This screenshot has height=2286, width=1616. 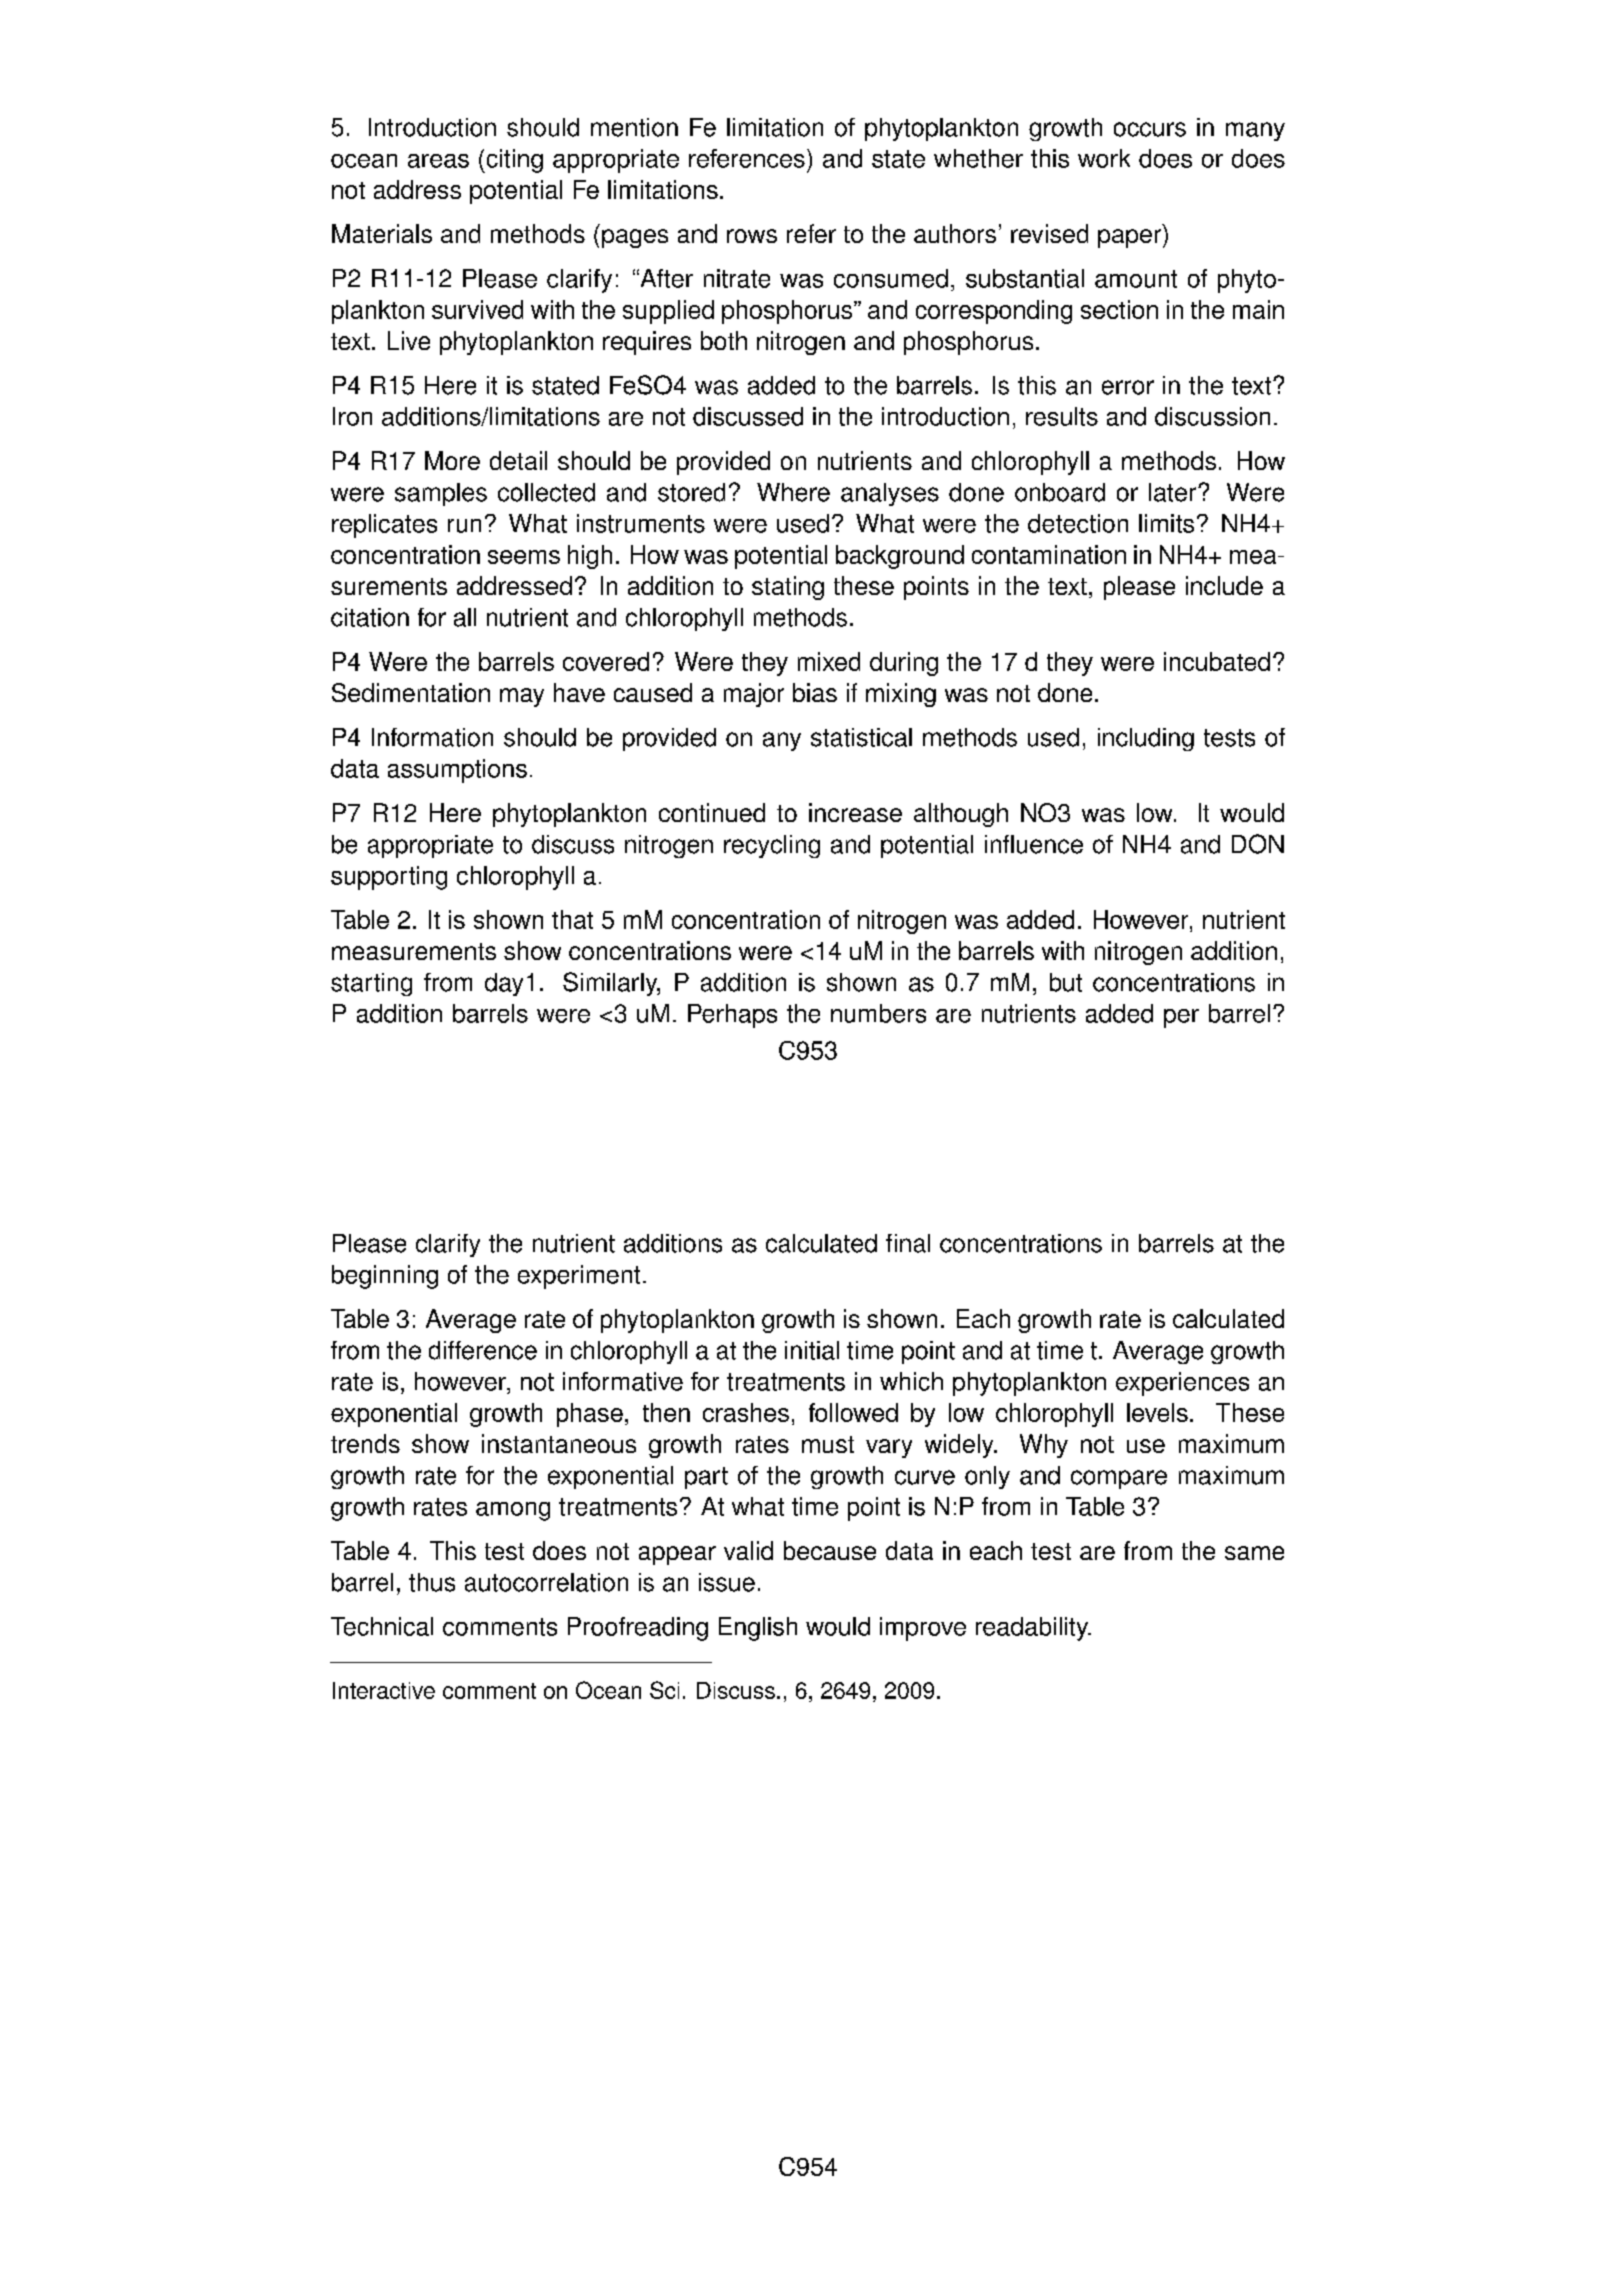 I want to click on rows, so click(x=752, y=236).
